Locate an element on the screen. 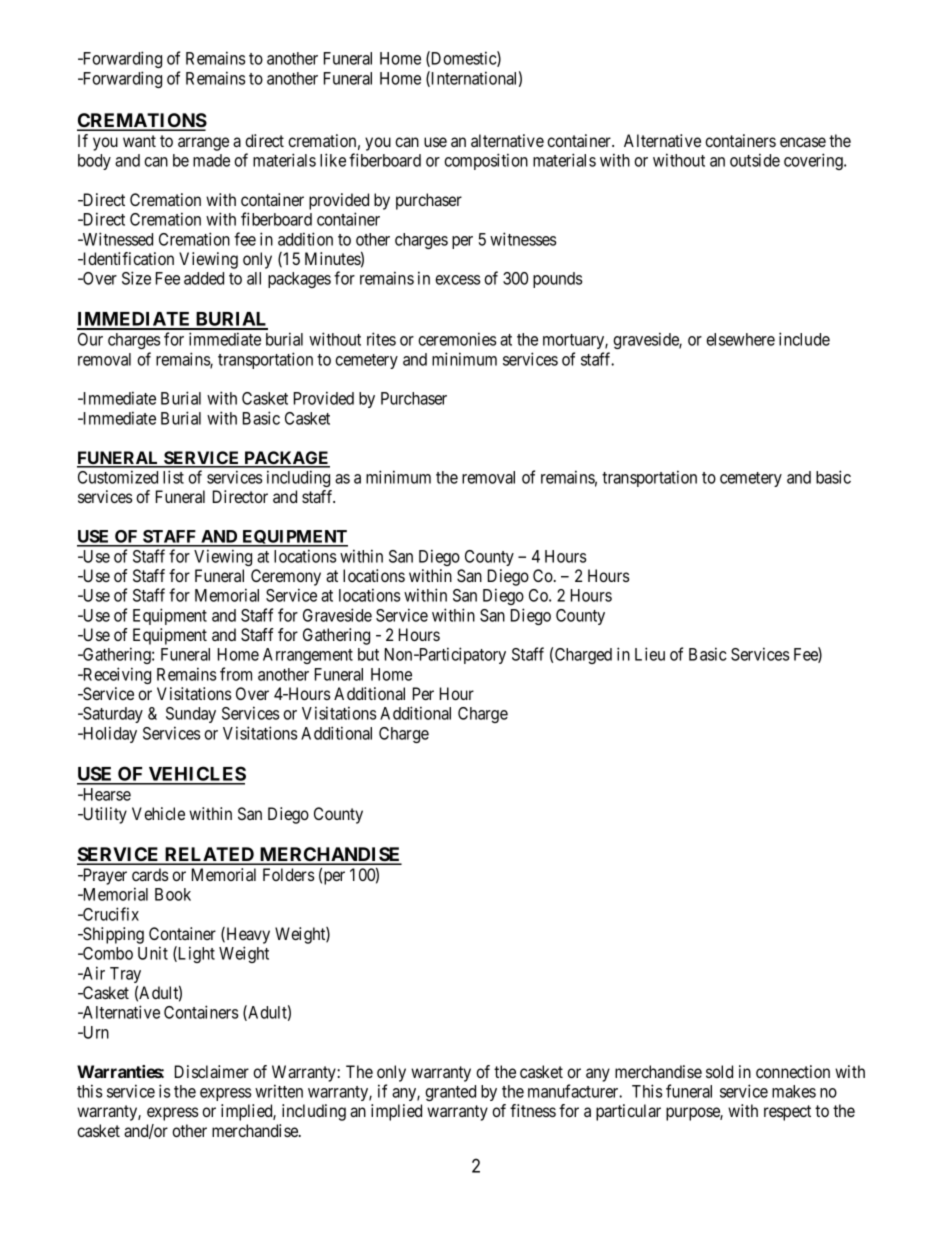  but is located at coordinates (368, 654).
